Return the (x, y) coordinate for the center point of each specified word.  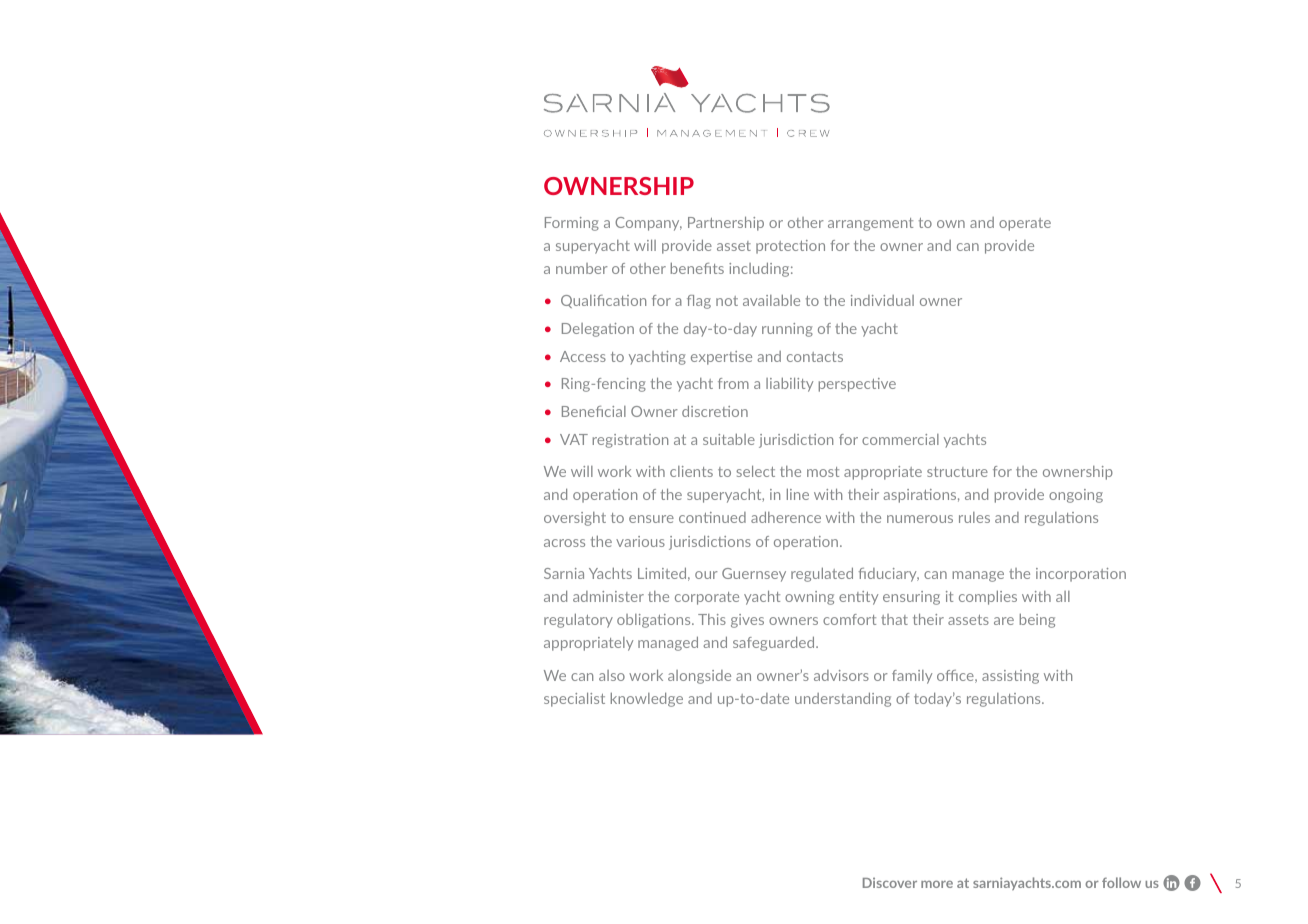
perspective (857, 385)
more (937, 884)
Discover (890, 882)
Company (648, 224)
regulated (822, 574)
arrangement (870, 224)
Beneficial (594, 411)
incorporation (1081, 575)
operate (1025, 224)
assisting (1010, 677)
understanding (843, 699)
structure (957, 472)
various (640, 541)
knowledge (647, 699)
